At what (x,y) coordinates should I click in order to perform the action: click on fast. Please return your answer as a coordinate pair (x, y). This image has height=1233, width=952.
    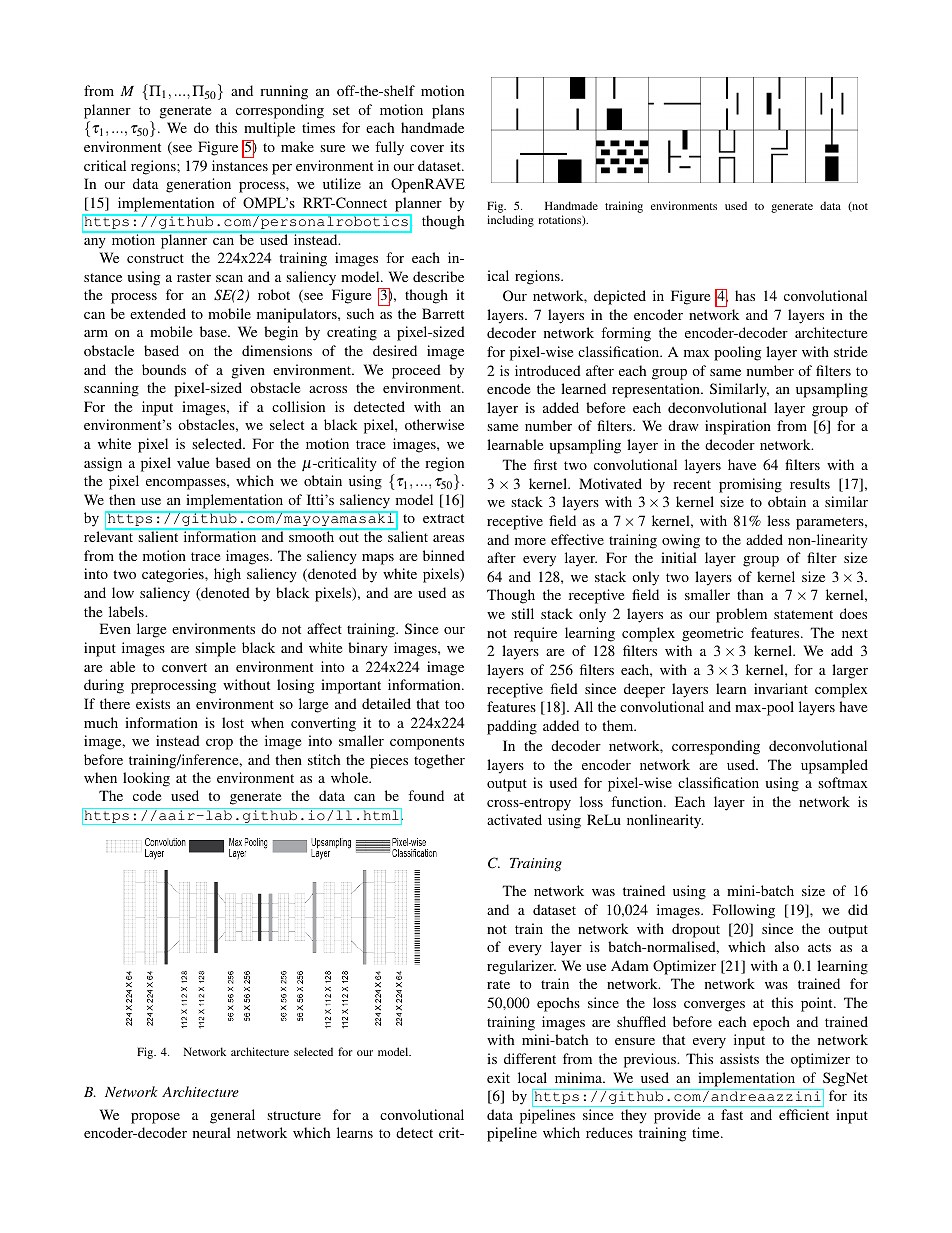
    Looking at the image, I should click on (732, 1114).
